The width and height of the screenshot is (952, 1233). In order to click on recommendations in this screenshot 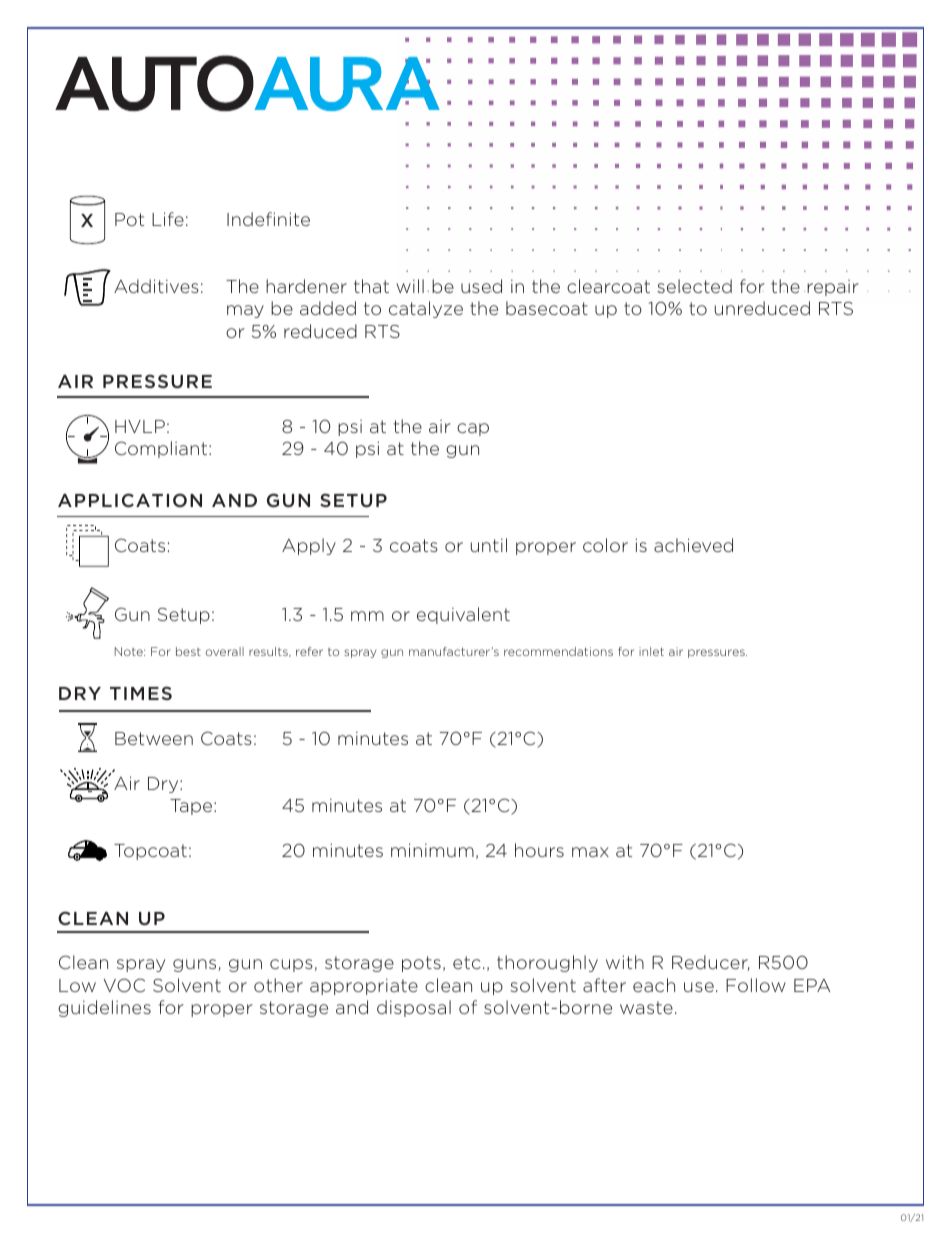, I will do `click(558, 651)`.
